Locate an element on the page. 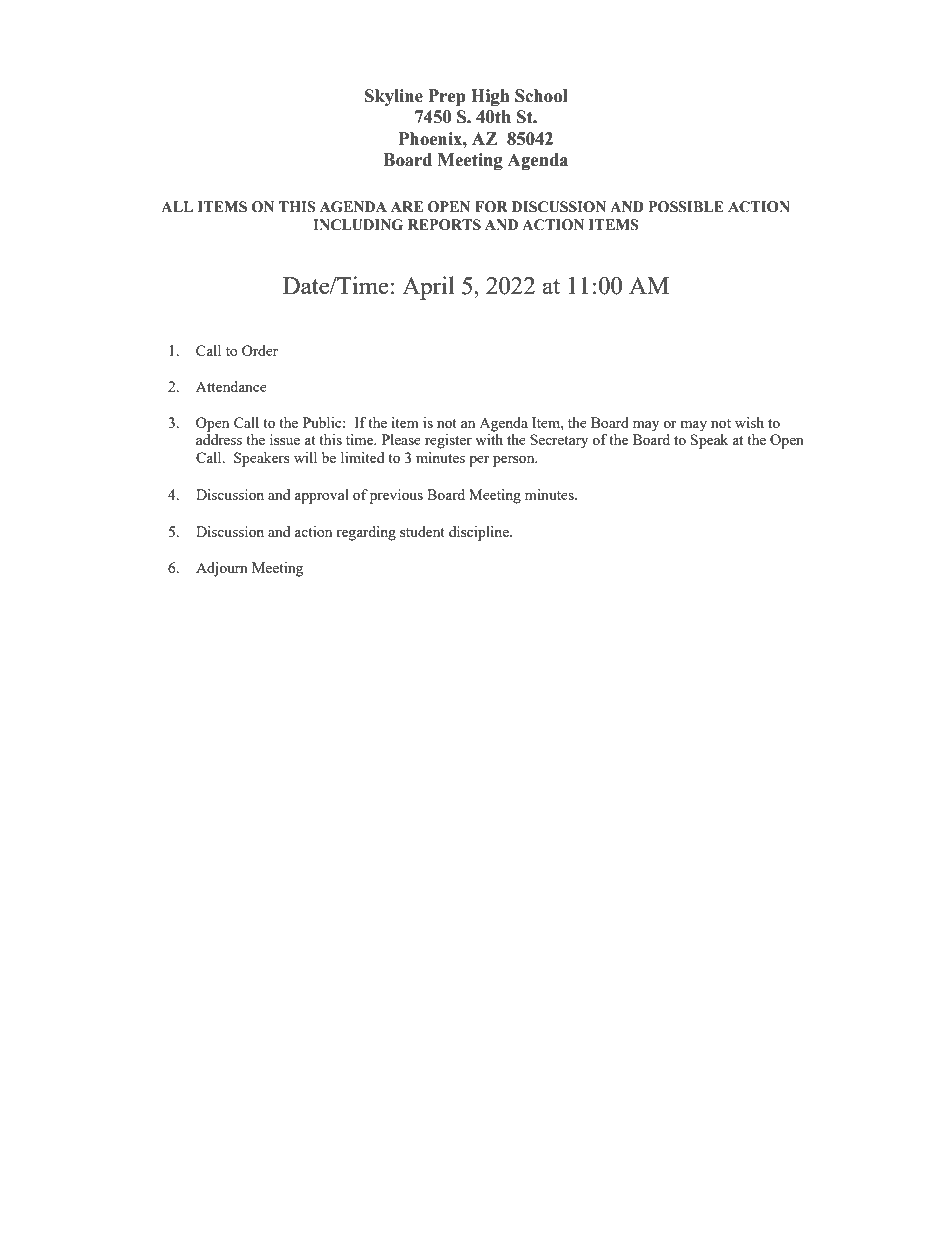  INCLUDING is located at coordinates (358, 225).
